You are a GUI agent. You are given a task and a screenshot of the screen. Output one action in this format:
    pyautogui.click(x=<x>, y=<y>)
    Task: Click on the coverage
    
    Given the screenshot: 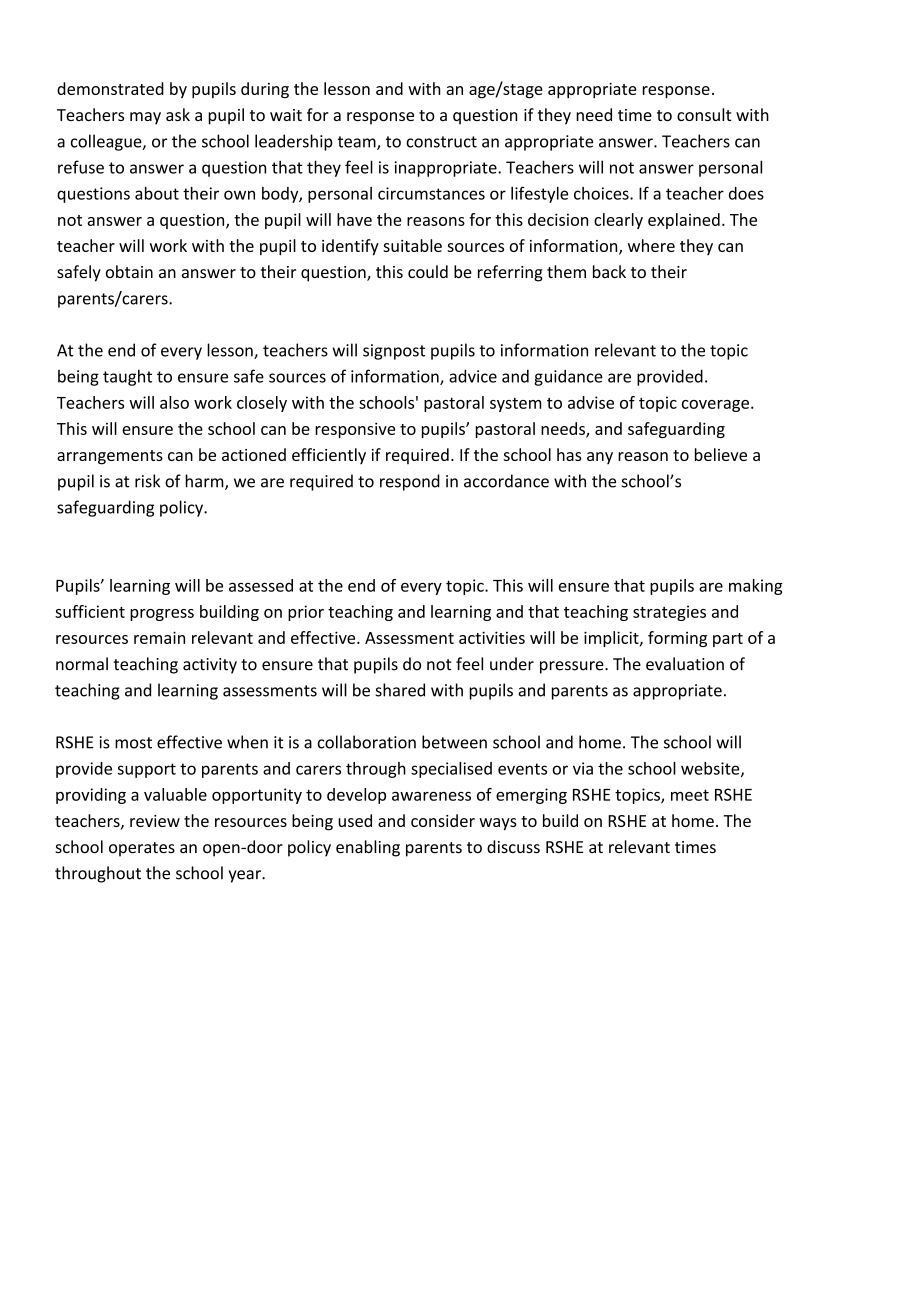 What is the action you would take?
    pyautogui.click(x=715, y=406)
